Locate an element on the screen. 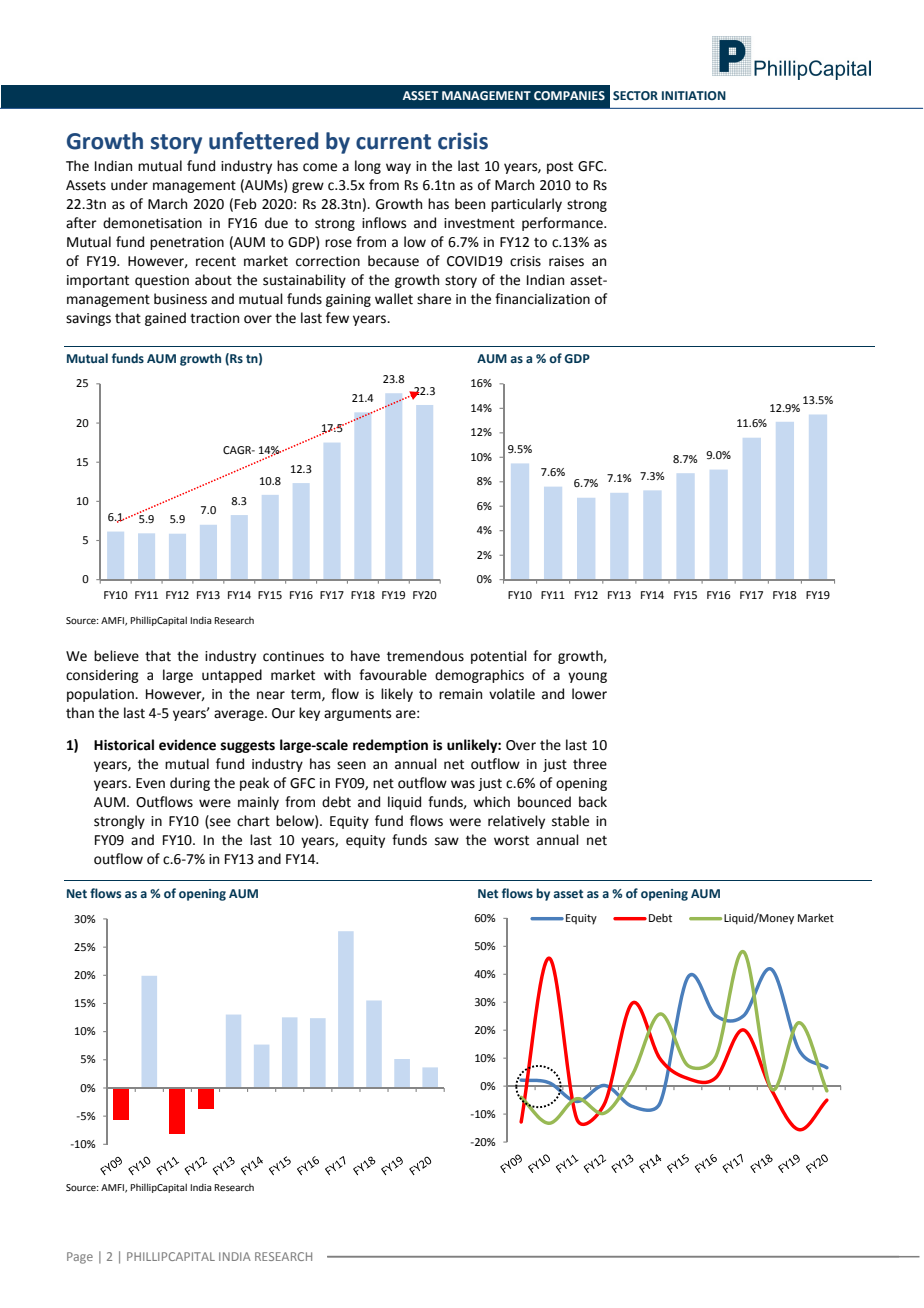  under is located at coordinates (129, 185).
